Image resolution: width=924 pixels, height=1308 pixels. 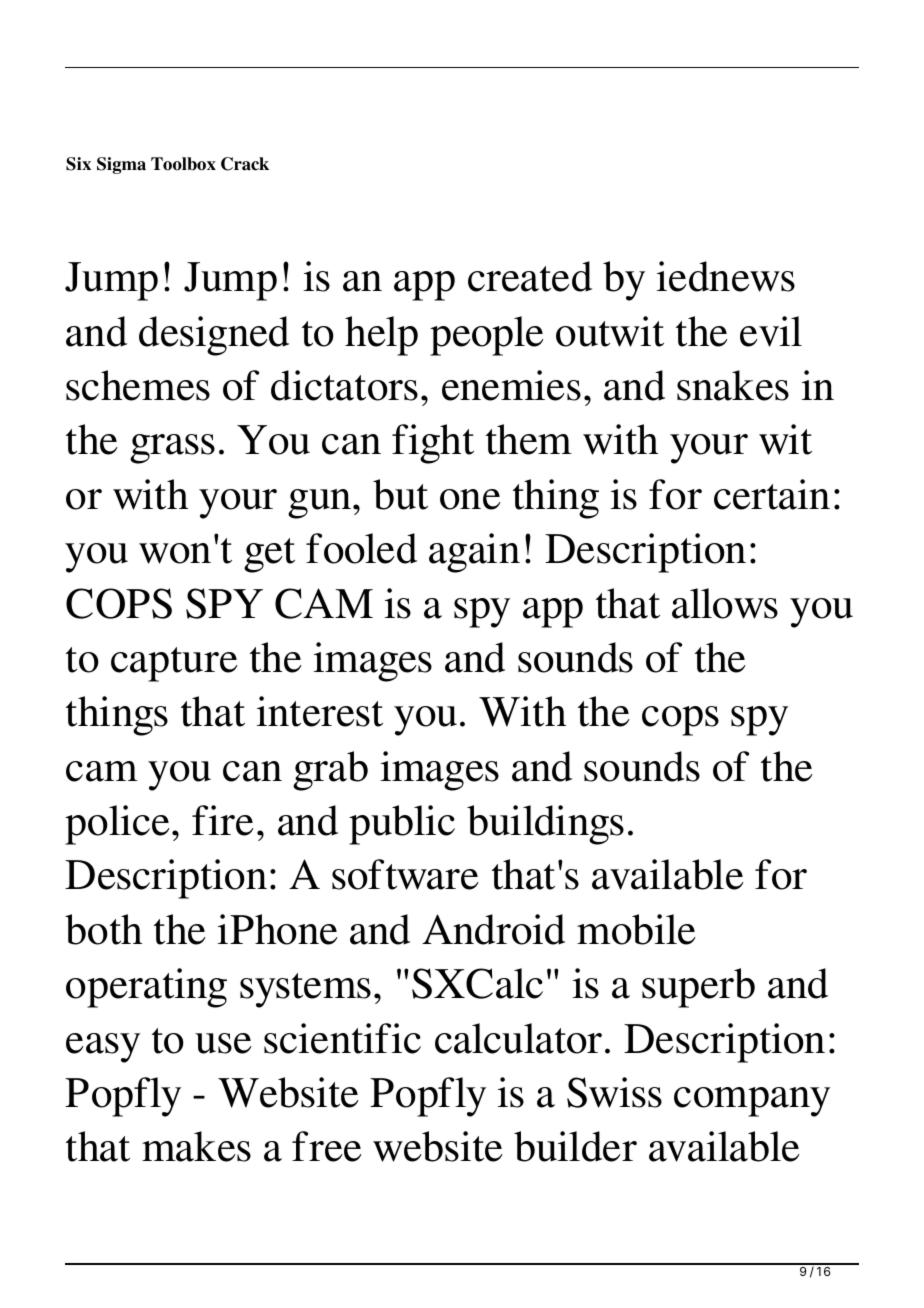 I want to click on grab, so click(x=330, y=771).
